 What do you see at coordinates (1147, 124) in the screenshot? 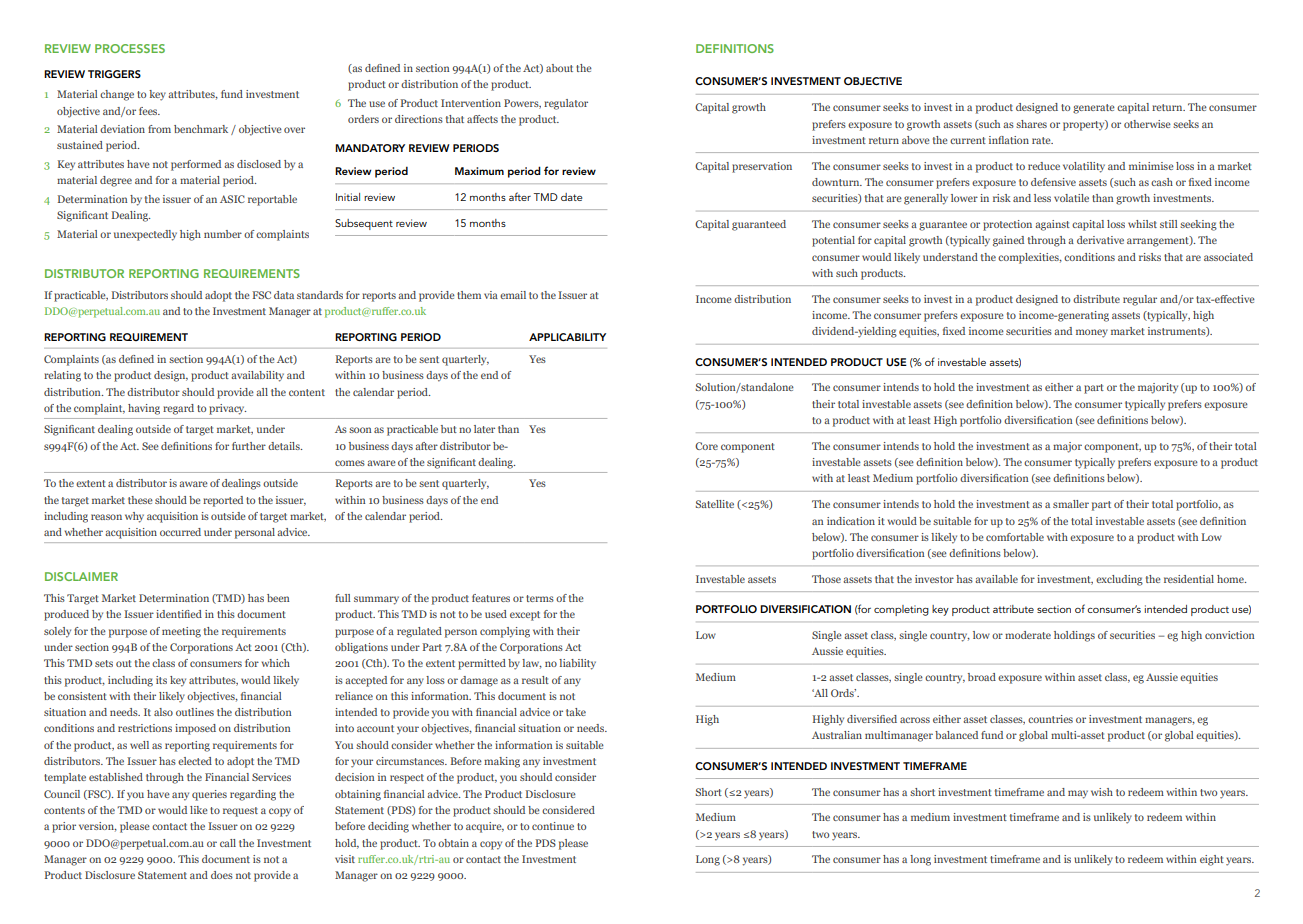
I see `otherwise` at bounding box center [1147, 124].
